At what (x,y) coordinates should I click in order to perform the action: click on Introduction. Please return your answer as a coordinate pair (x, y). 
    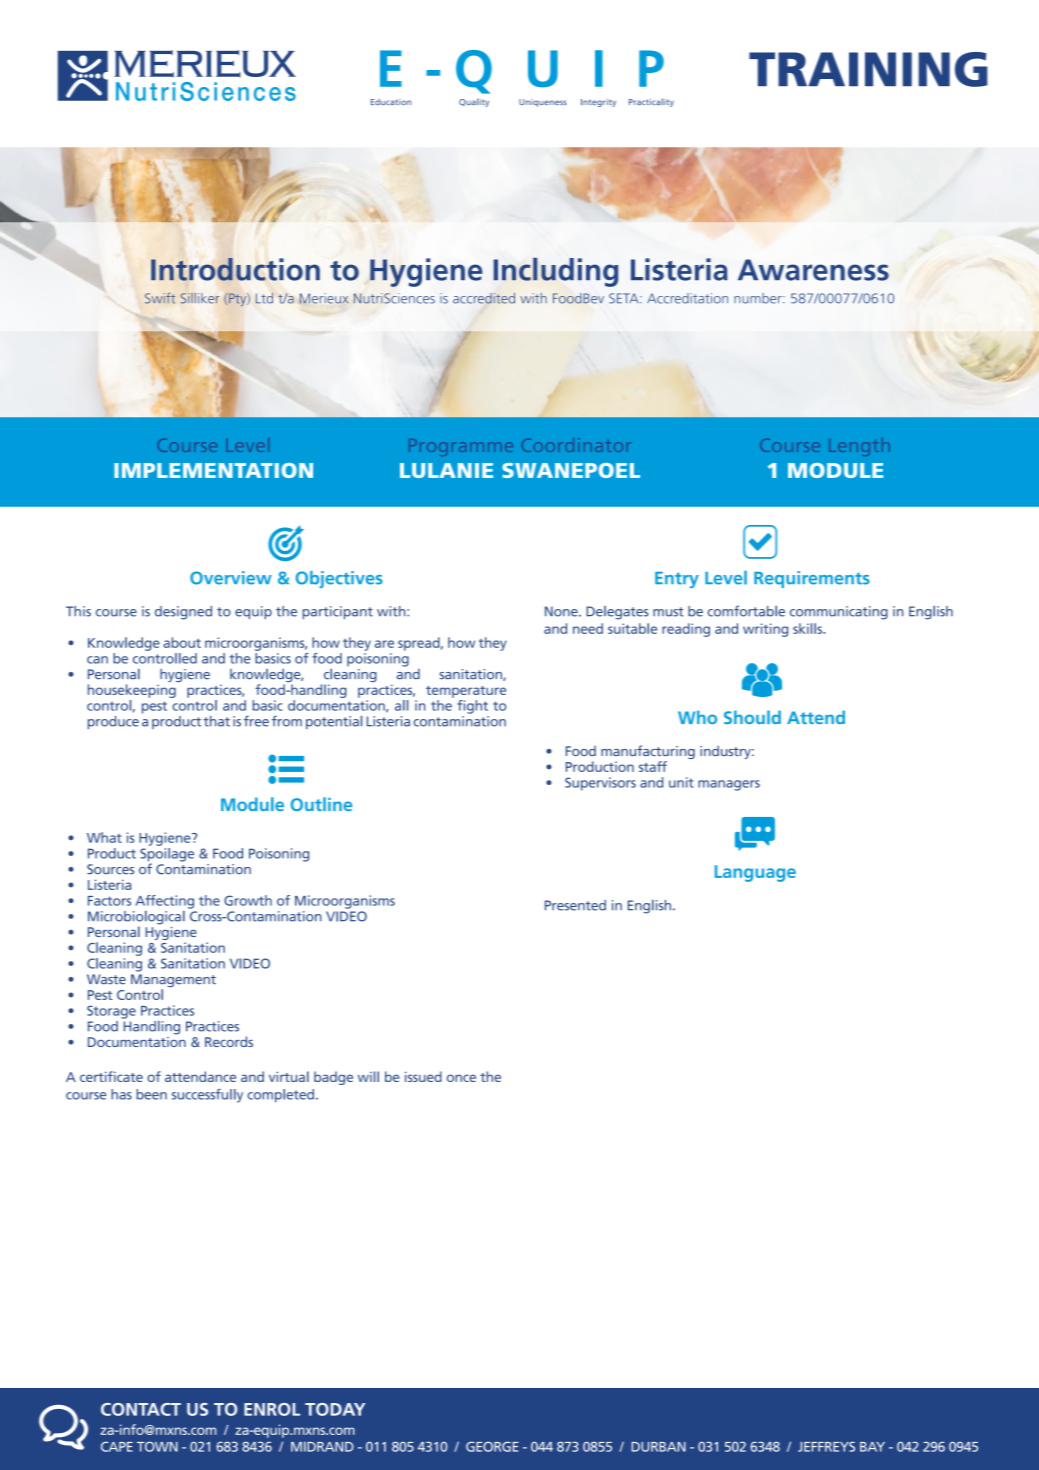
    Looking at the image, I should click on (235, 269).
